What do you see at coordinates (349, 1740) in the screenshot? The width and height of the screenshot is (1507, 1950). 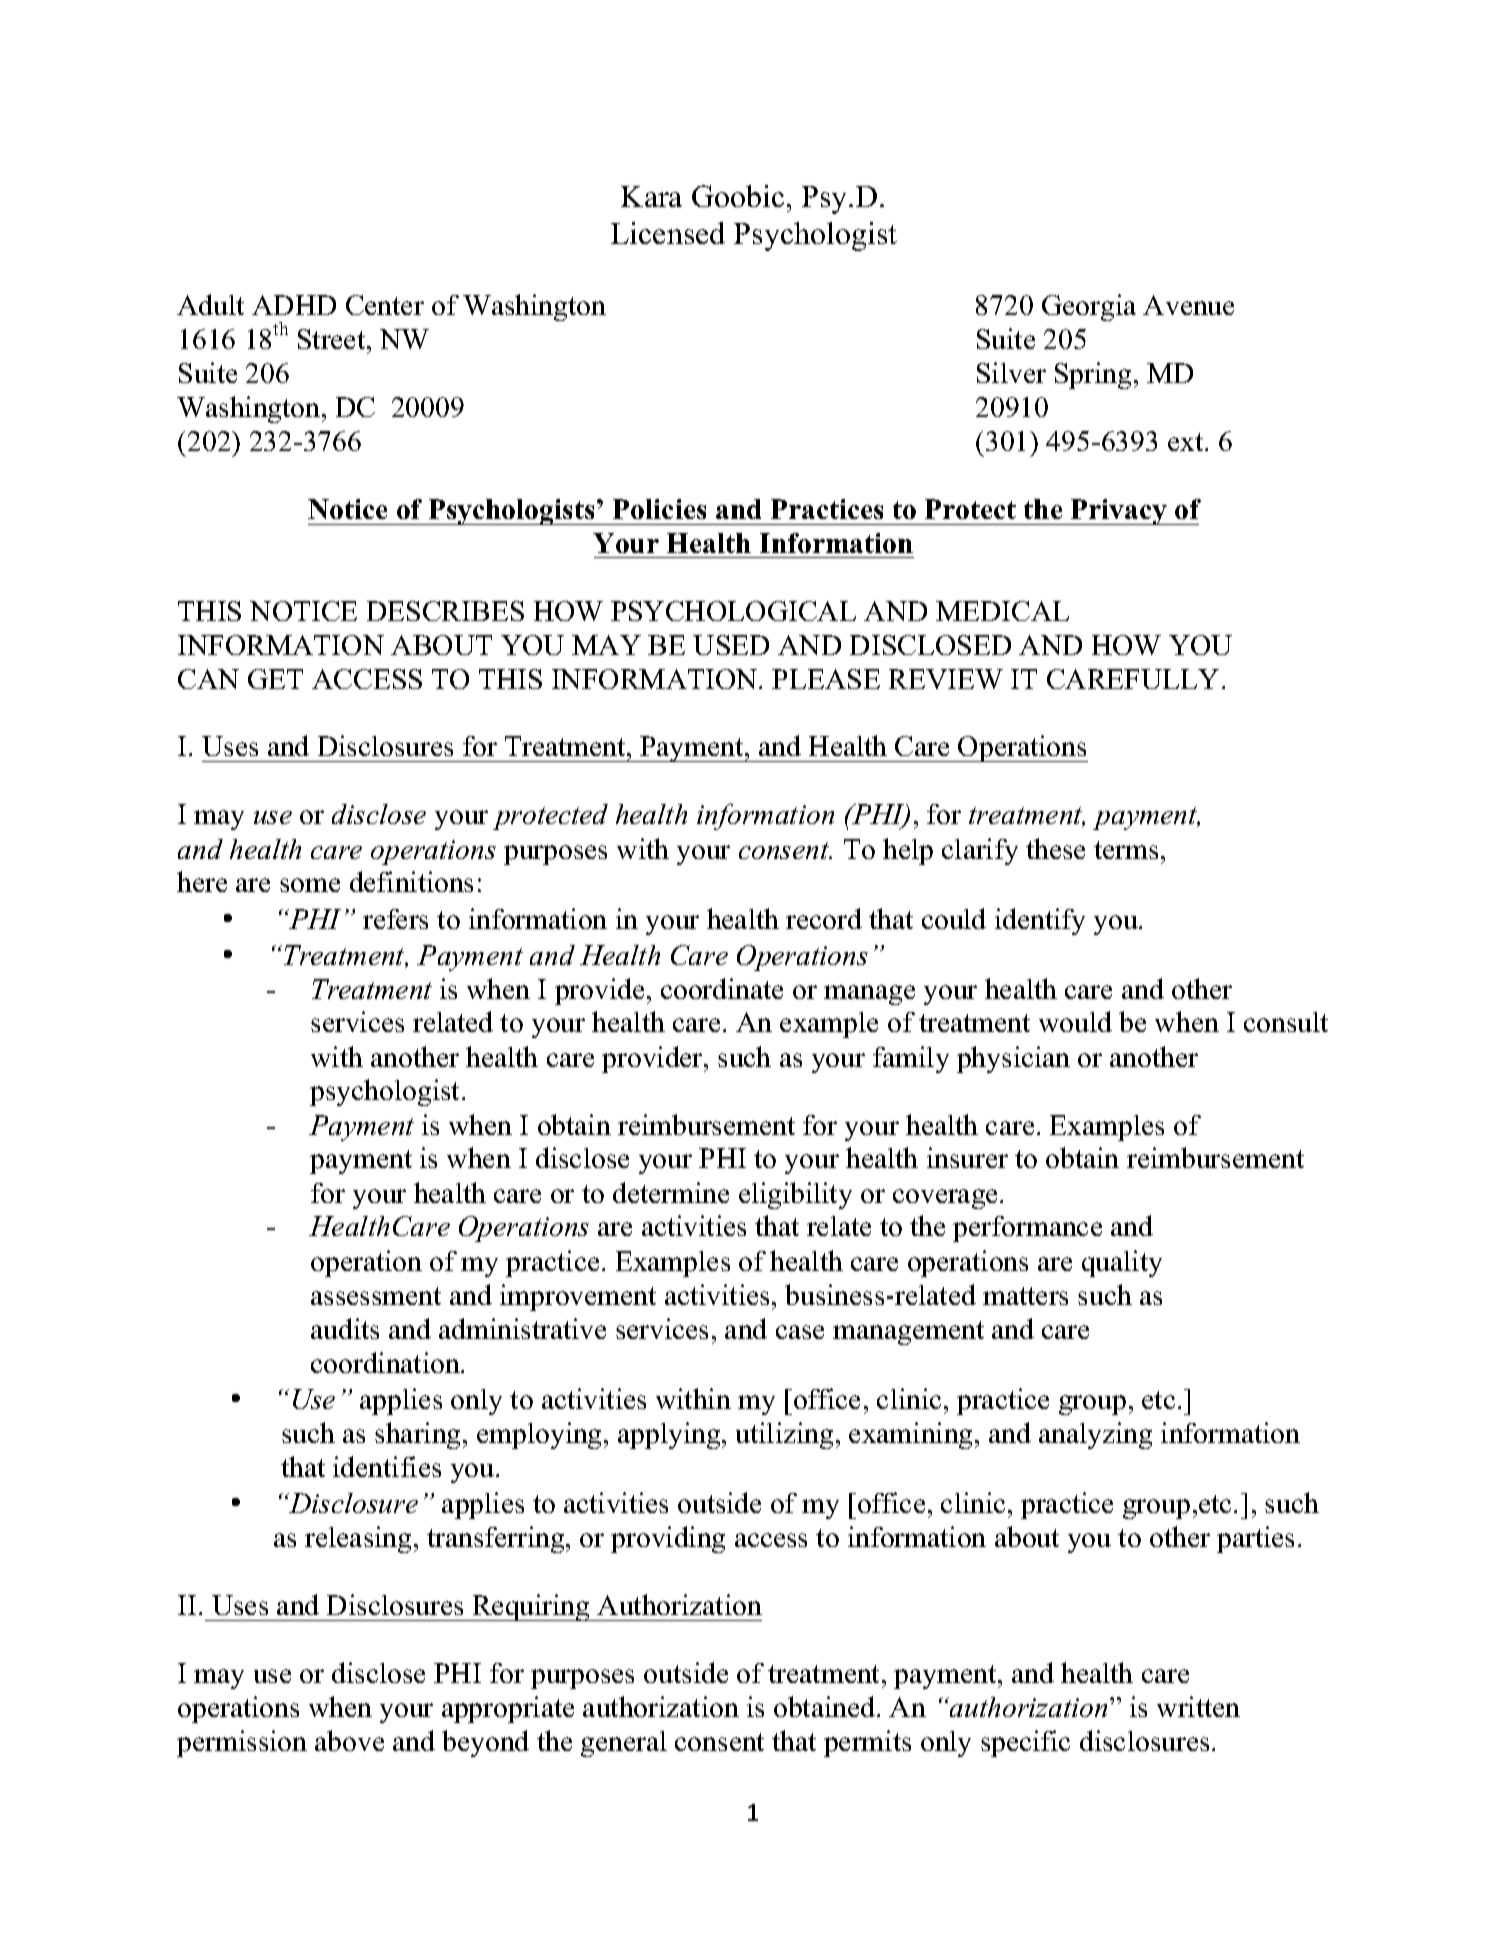 I see `above` at bounding box center [349, 1740].
